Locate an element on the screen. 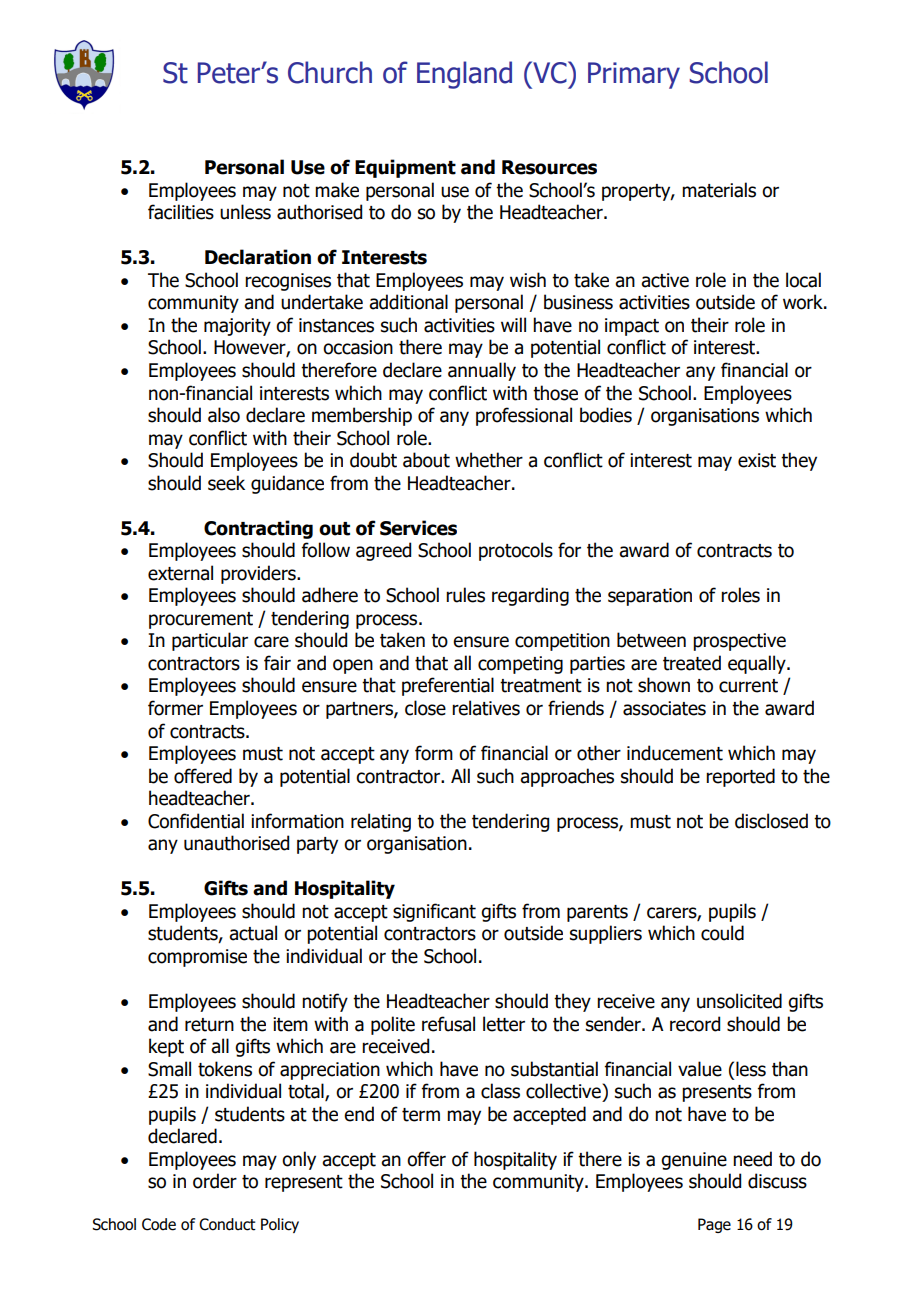  order is located at coordinates (215, 1181).
